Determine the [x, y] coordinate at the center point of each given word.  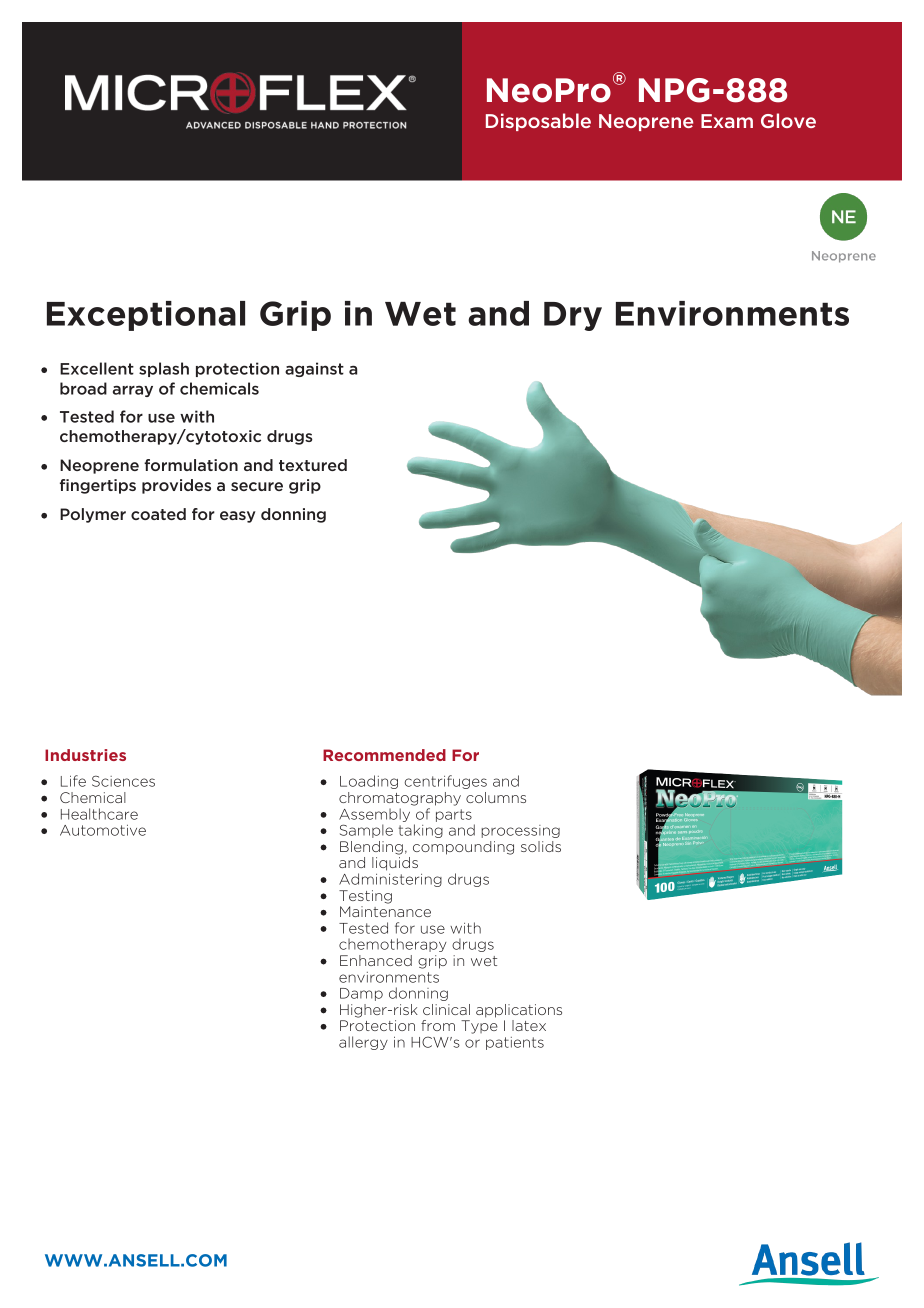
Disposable [538, 122]
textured [313, 465]
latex [529, 1025]
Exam [727, 121]
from [438, 1025]
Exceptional [146, 316]
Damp [361, 994]
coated [158, 514]
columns [496, 797]
